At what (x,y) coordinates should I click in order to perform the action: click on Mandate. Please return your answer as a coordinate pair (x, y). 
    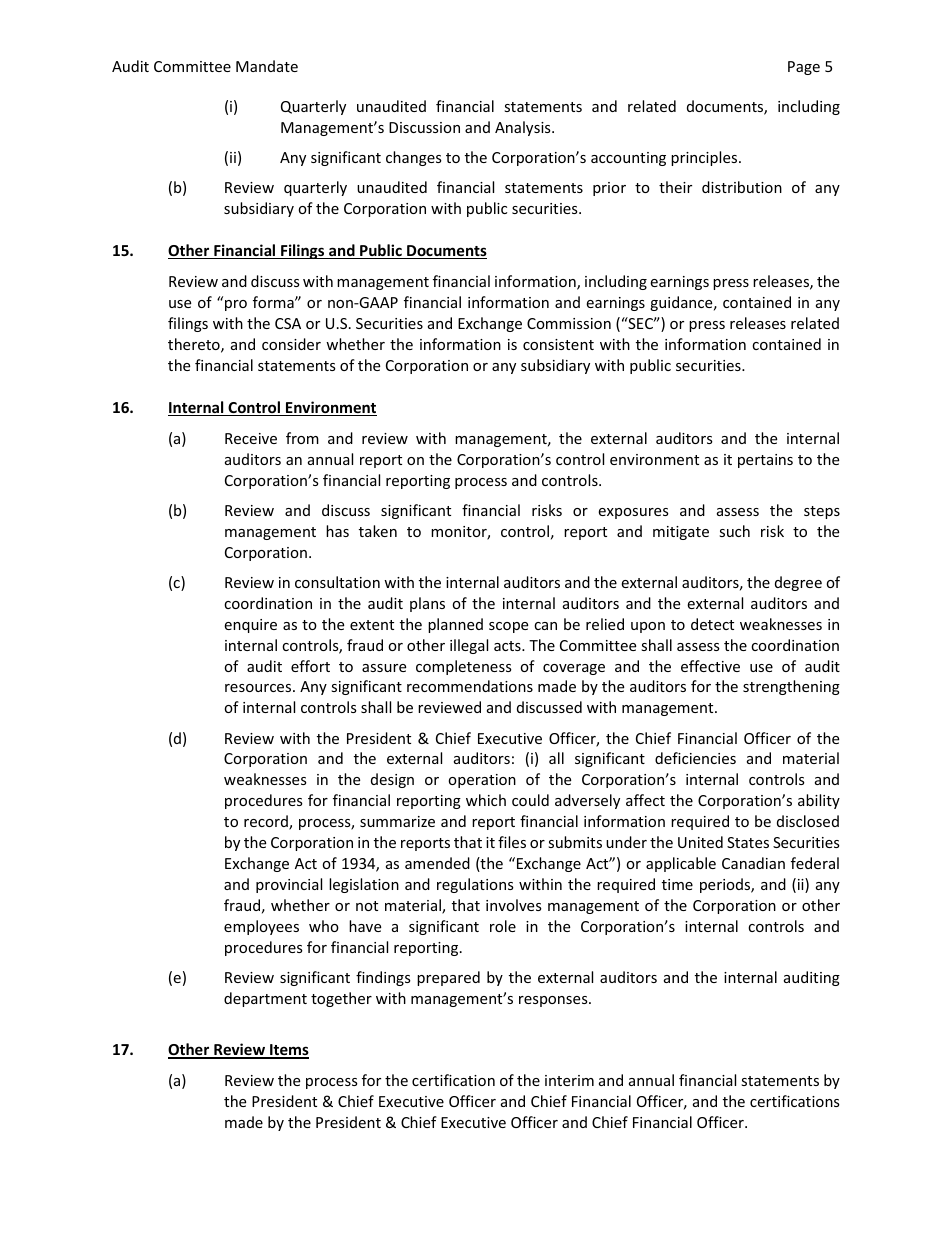
    Looking at the image, I should click on (267, 66).
